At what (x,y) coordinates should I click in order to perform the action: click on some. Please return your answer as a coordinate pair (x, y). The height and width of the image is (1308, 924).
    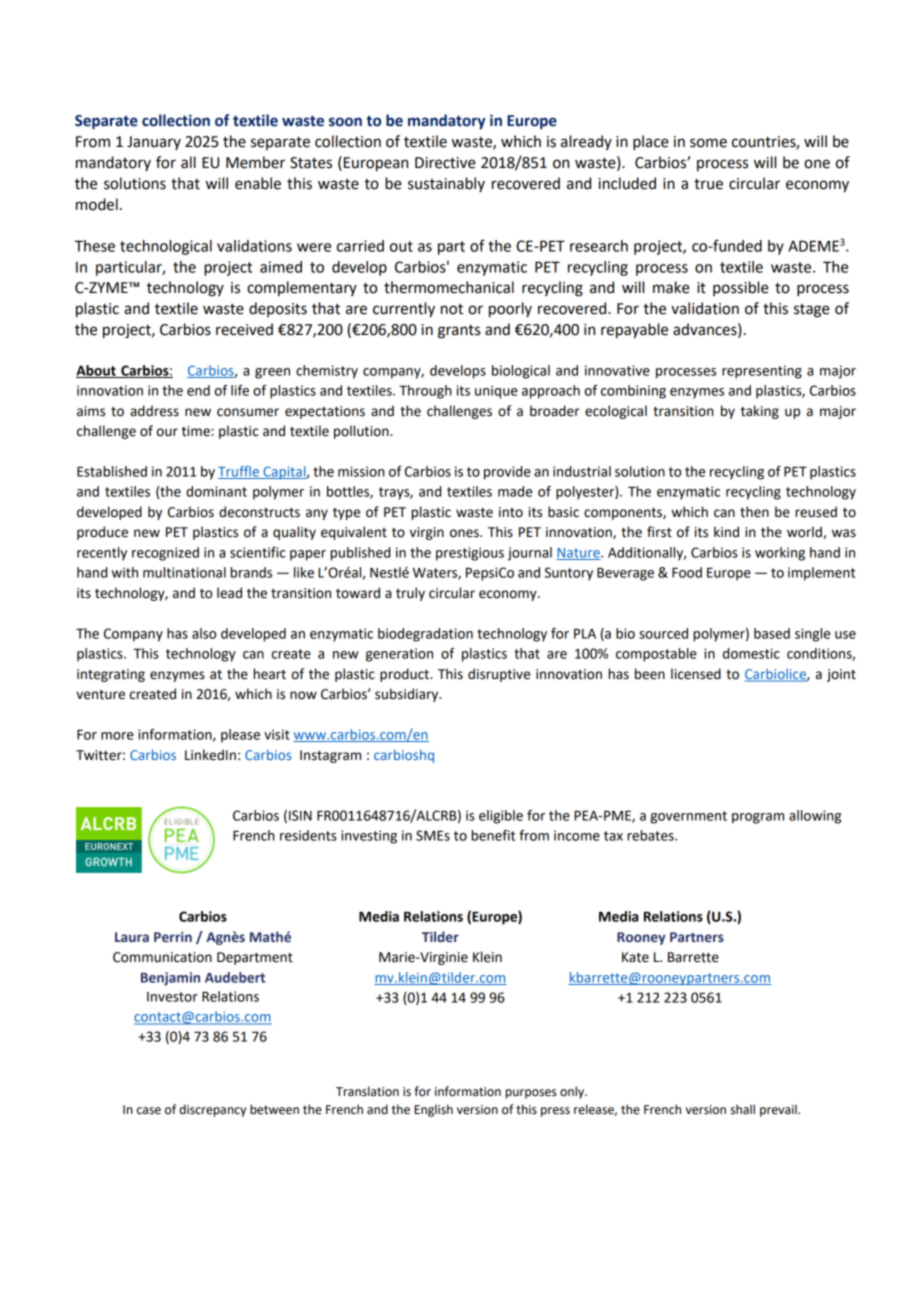
    Looking at the image, I should click on (708, 143).
